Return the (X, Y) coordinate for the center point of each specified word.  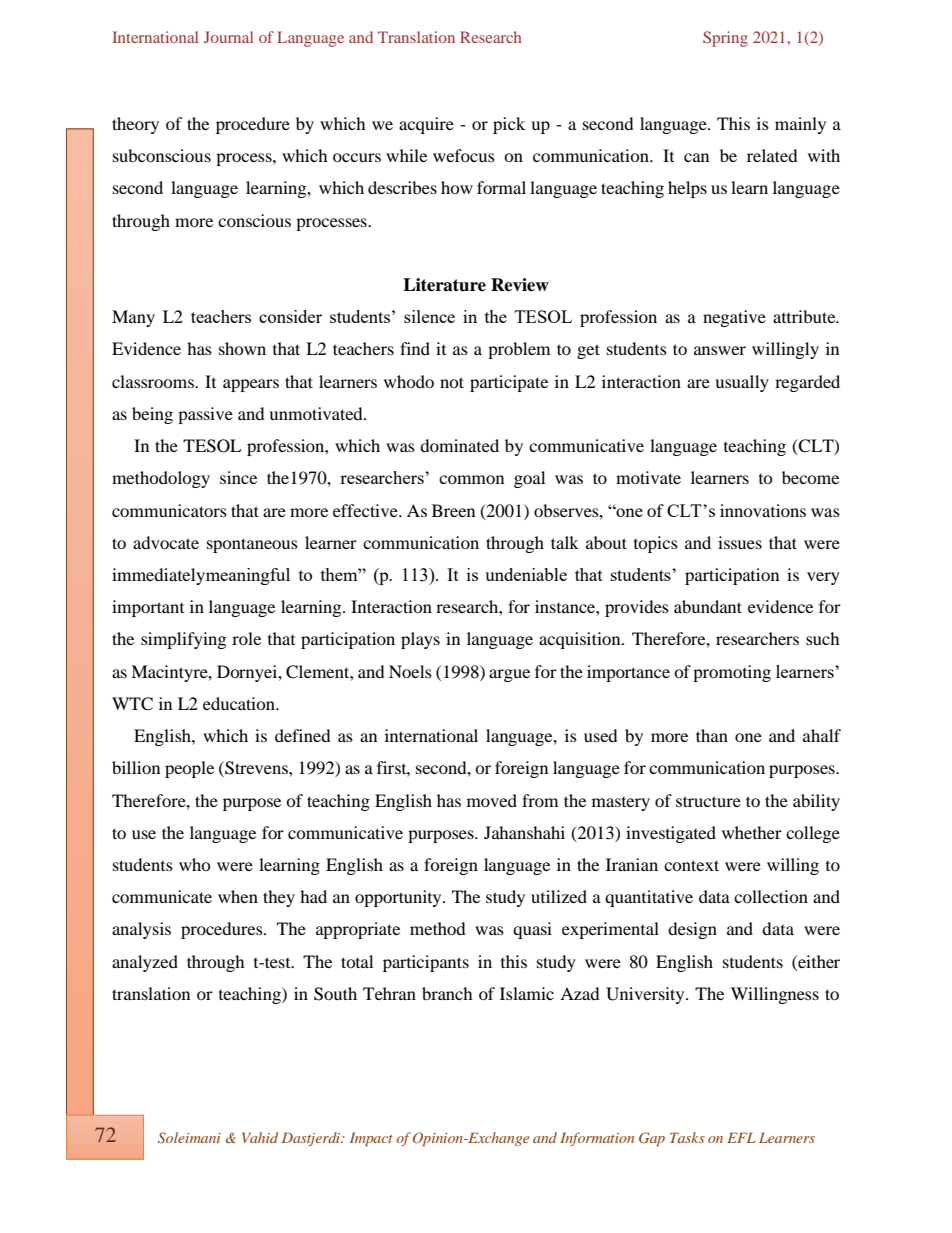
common (471, 479)
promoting (732, 673)
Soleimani (189, 1138)
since (238, 477)
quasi (532, 930)
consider (290, 316)
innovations (763, 510)
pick (509, 125)
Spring (725, 39)
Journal (229, 37)
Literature (444, 285)
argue (509, 675)
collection (771, 896)
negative (734, 318)
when (238, 896)
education (240, 703)
